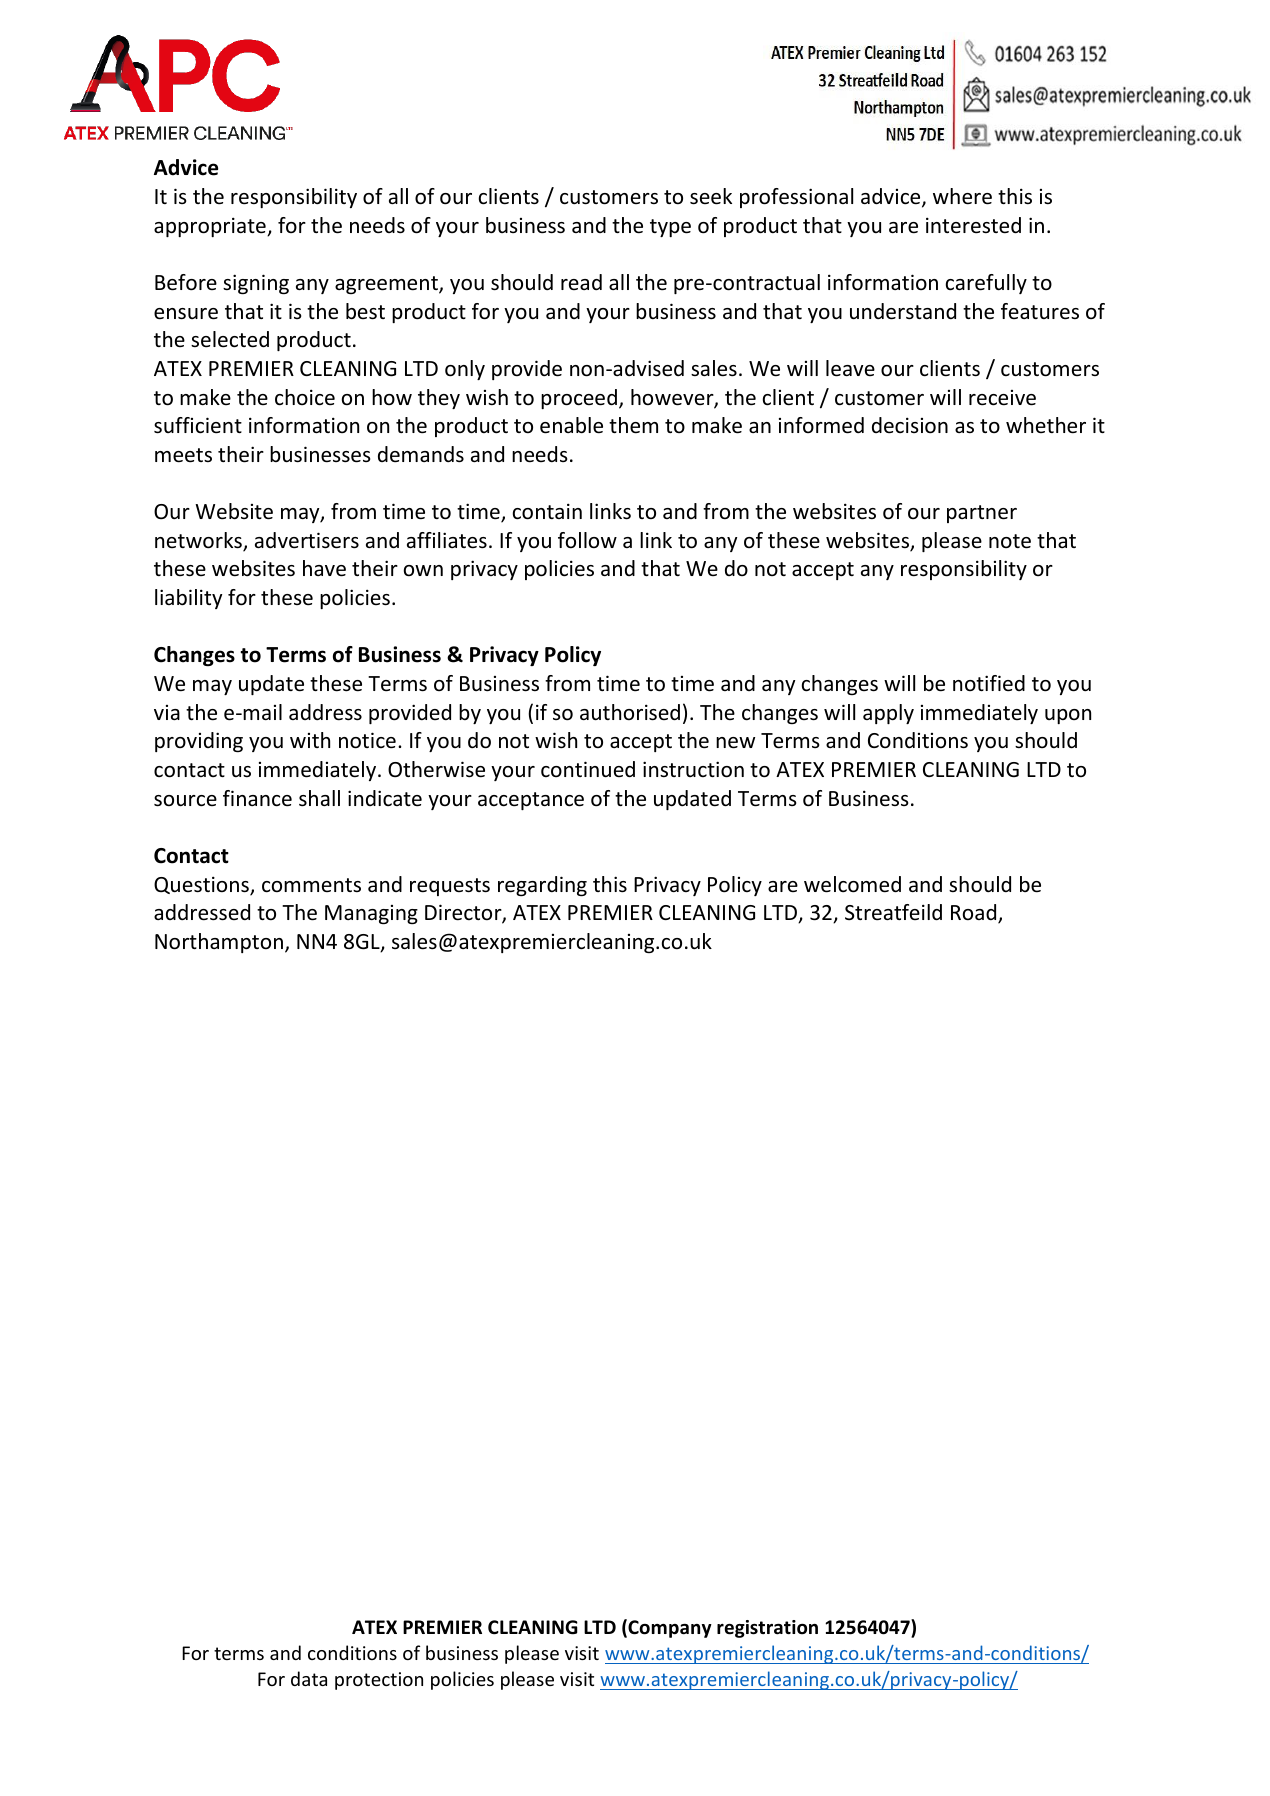 The image size is (1270, 1796). What do you see at coordinates (973, 225) in the screenshot?
I see `interested` at bounding box center [973, 225].
